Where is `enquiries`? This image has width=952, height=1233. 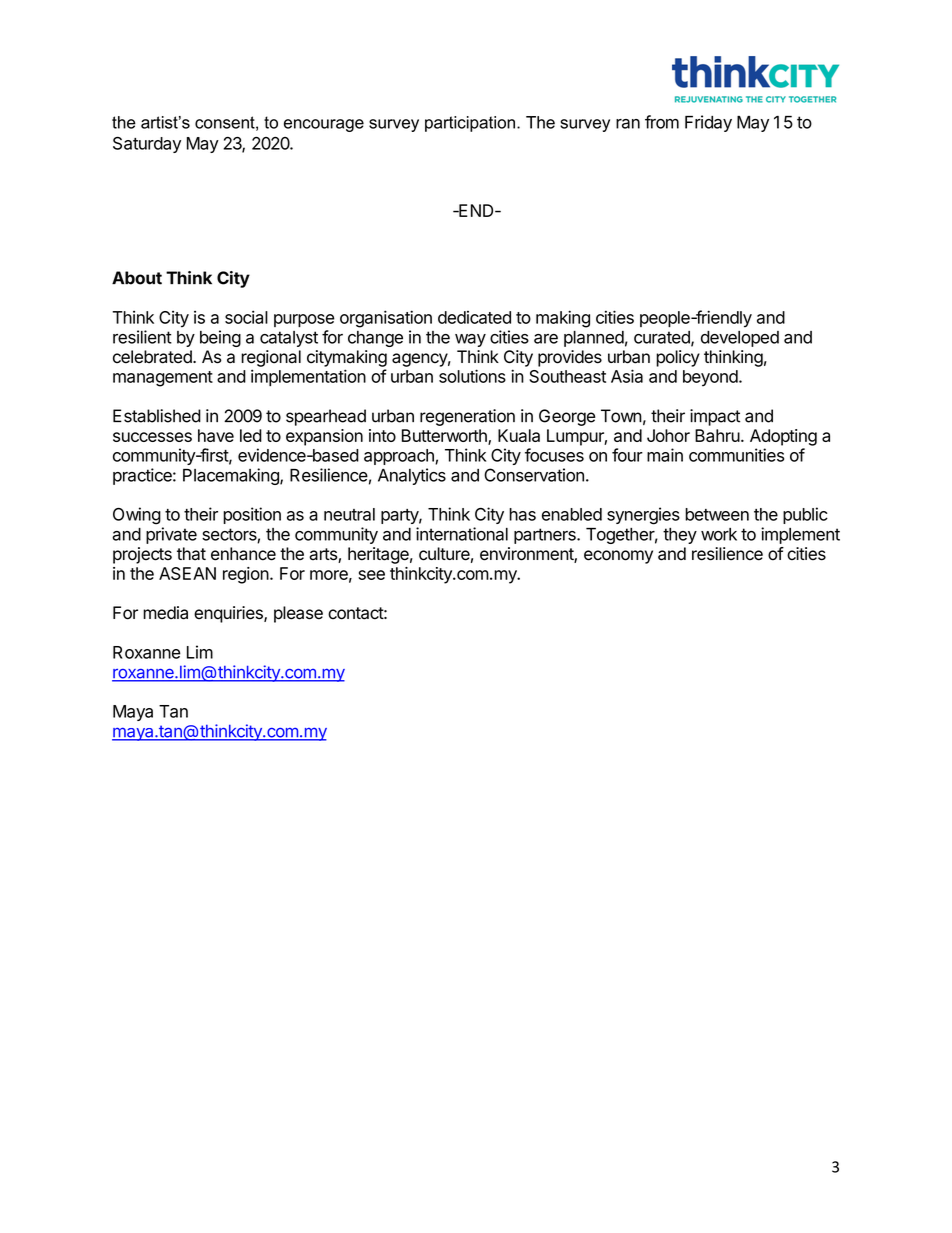
enquiries is located at coordinates (229, 614).
